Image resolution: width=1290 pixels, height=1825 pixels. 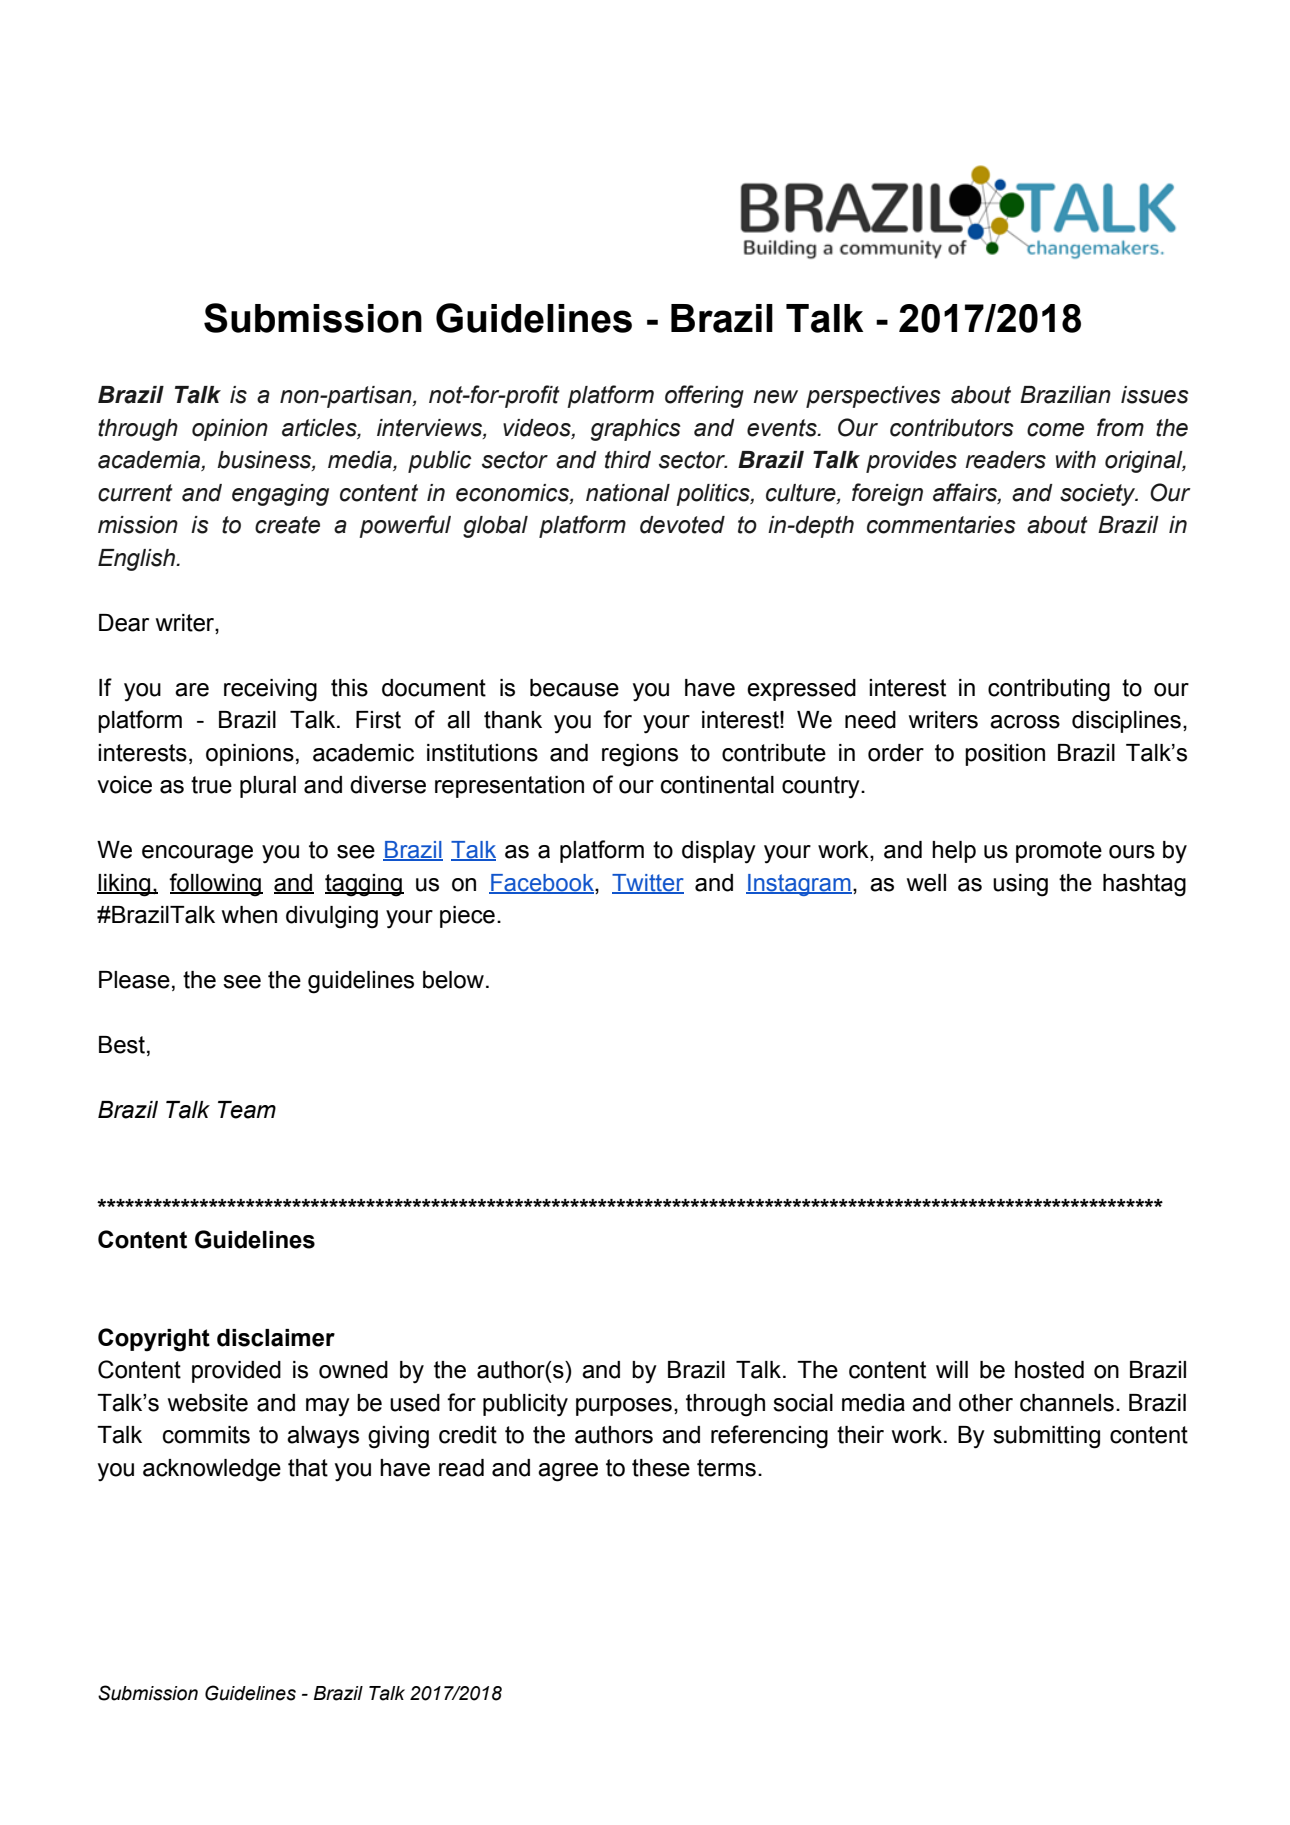 What do you see at coordinates (150, 461) in the screenshot?
I see `academia` at bounding box center [150, 461].
